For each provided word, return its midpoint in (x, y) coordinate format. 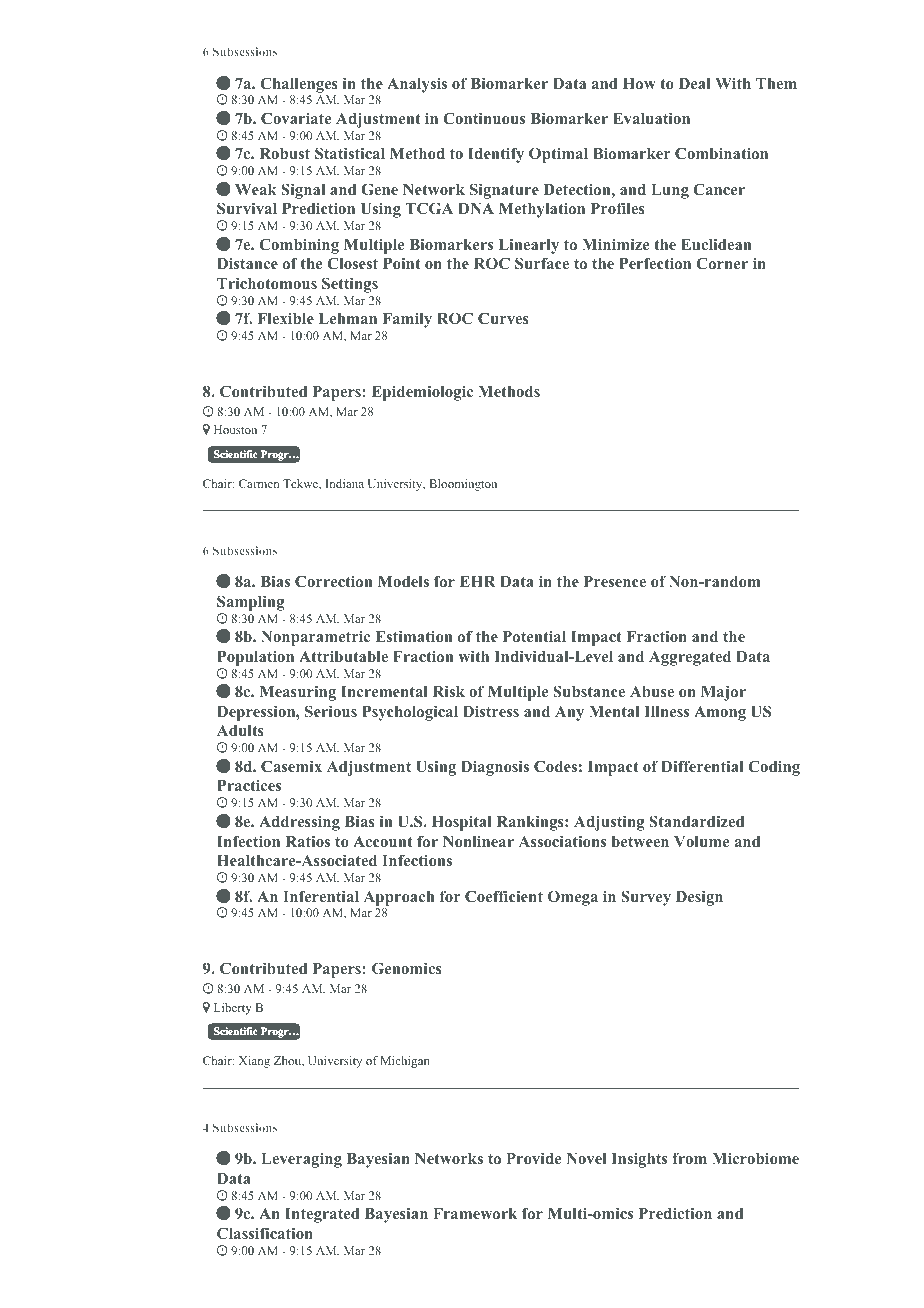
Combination (721, 153)
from (689, 1158)
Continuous (484, 118)
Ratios (308, 841)
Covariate (296, 118)
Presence (615, 581)
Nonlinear (478, 841)
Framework (475, 1213)
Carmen (259, 483)
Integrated (322, 1215)
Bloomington (463, 485)
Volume (701, 841)
